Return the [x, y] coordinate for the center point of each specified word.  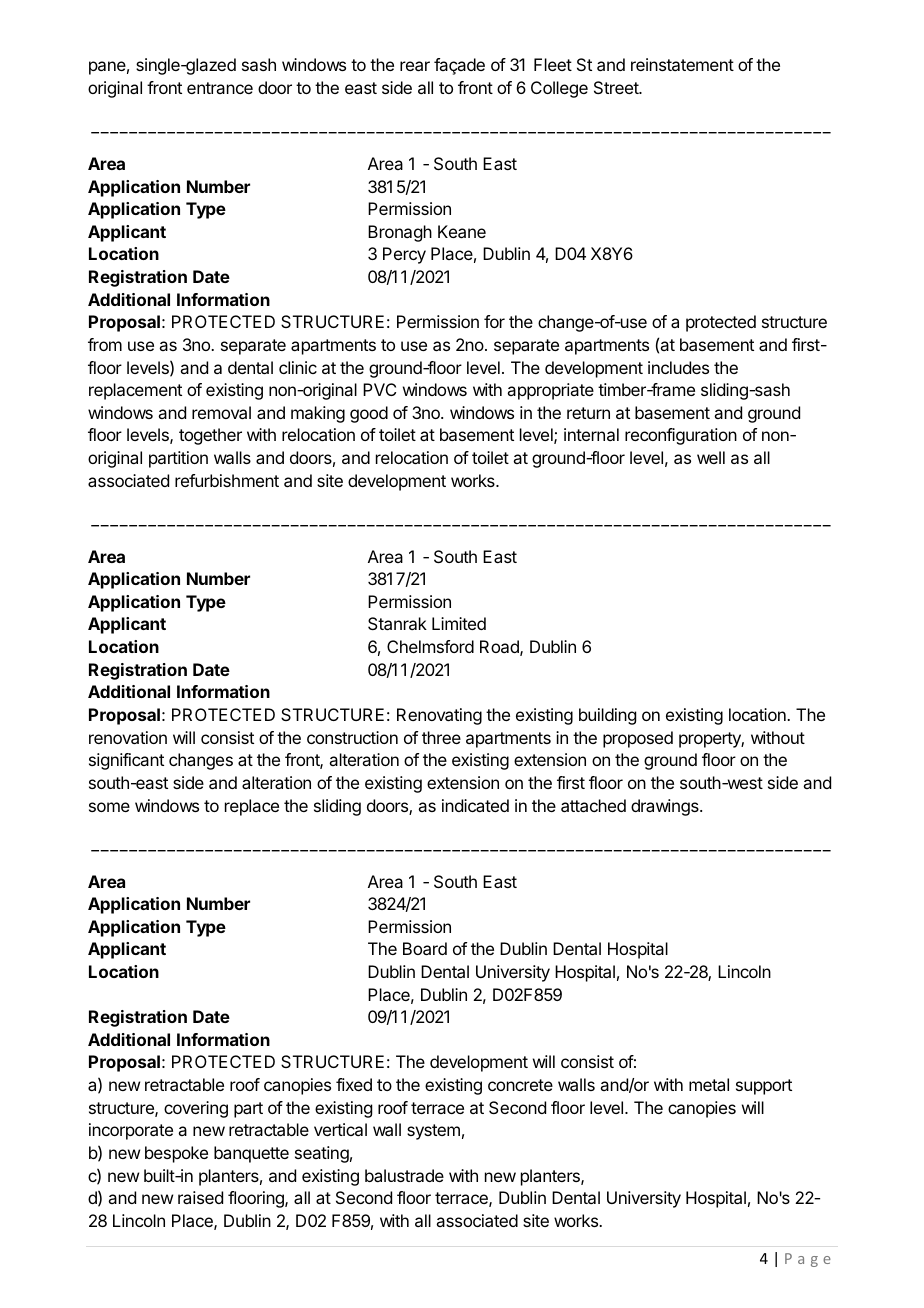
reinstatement [682, 64]
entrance [220, 88]
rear [415, 66]
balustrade [404, 1175]
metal [709, 1084]
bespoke [176, 1154]
